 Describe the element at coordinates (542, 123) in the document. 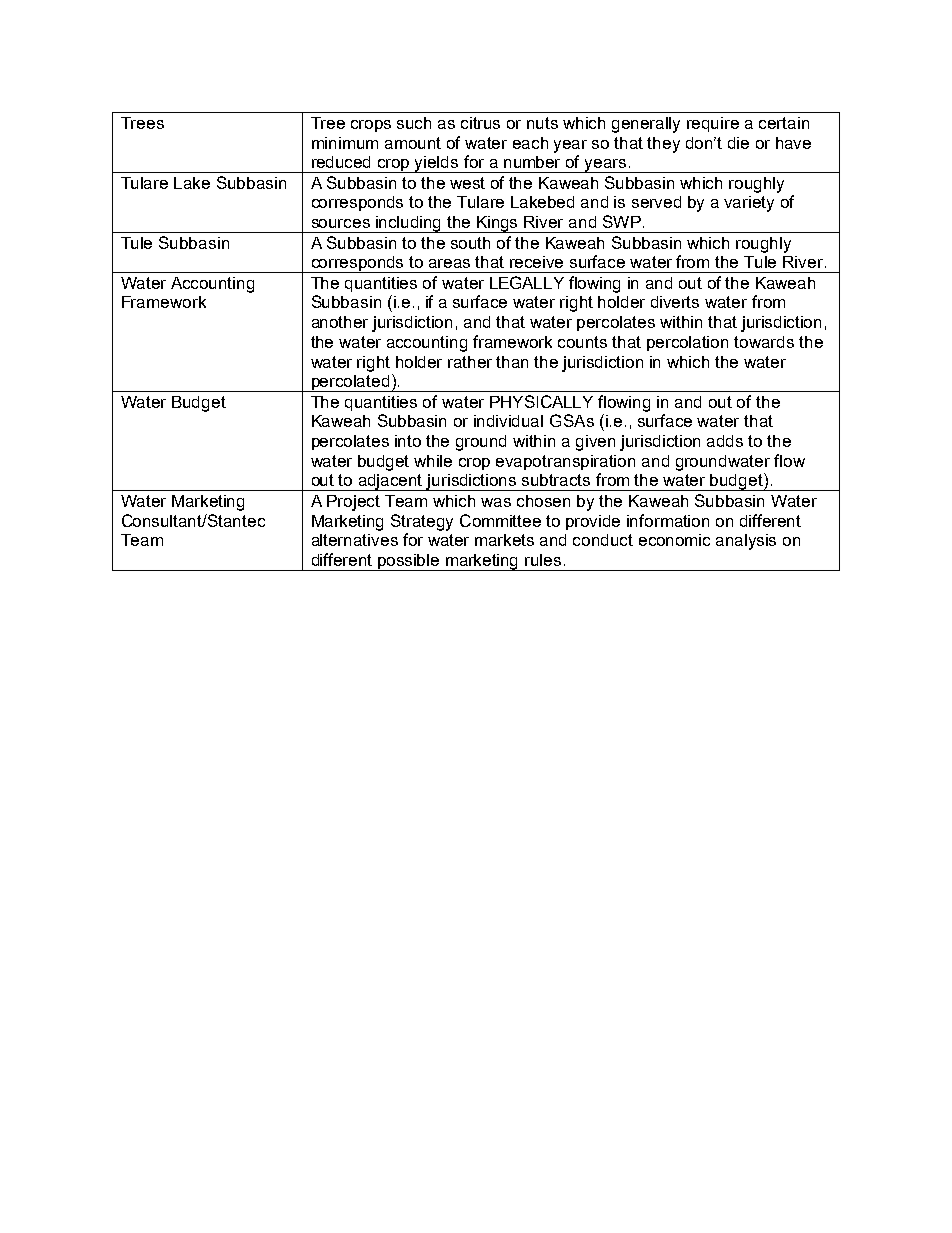

I see `nuts` at that location.
